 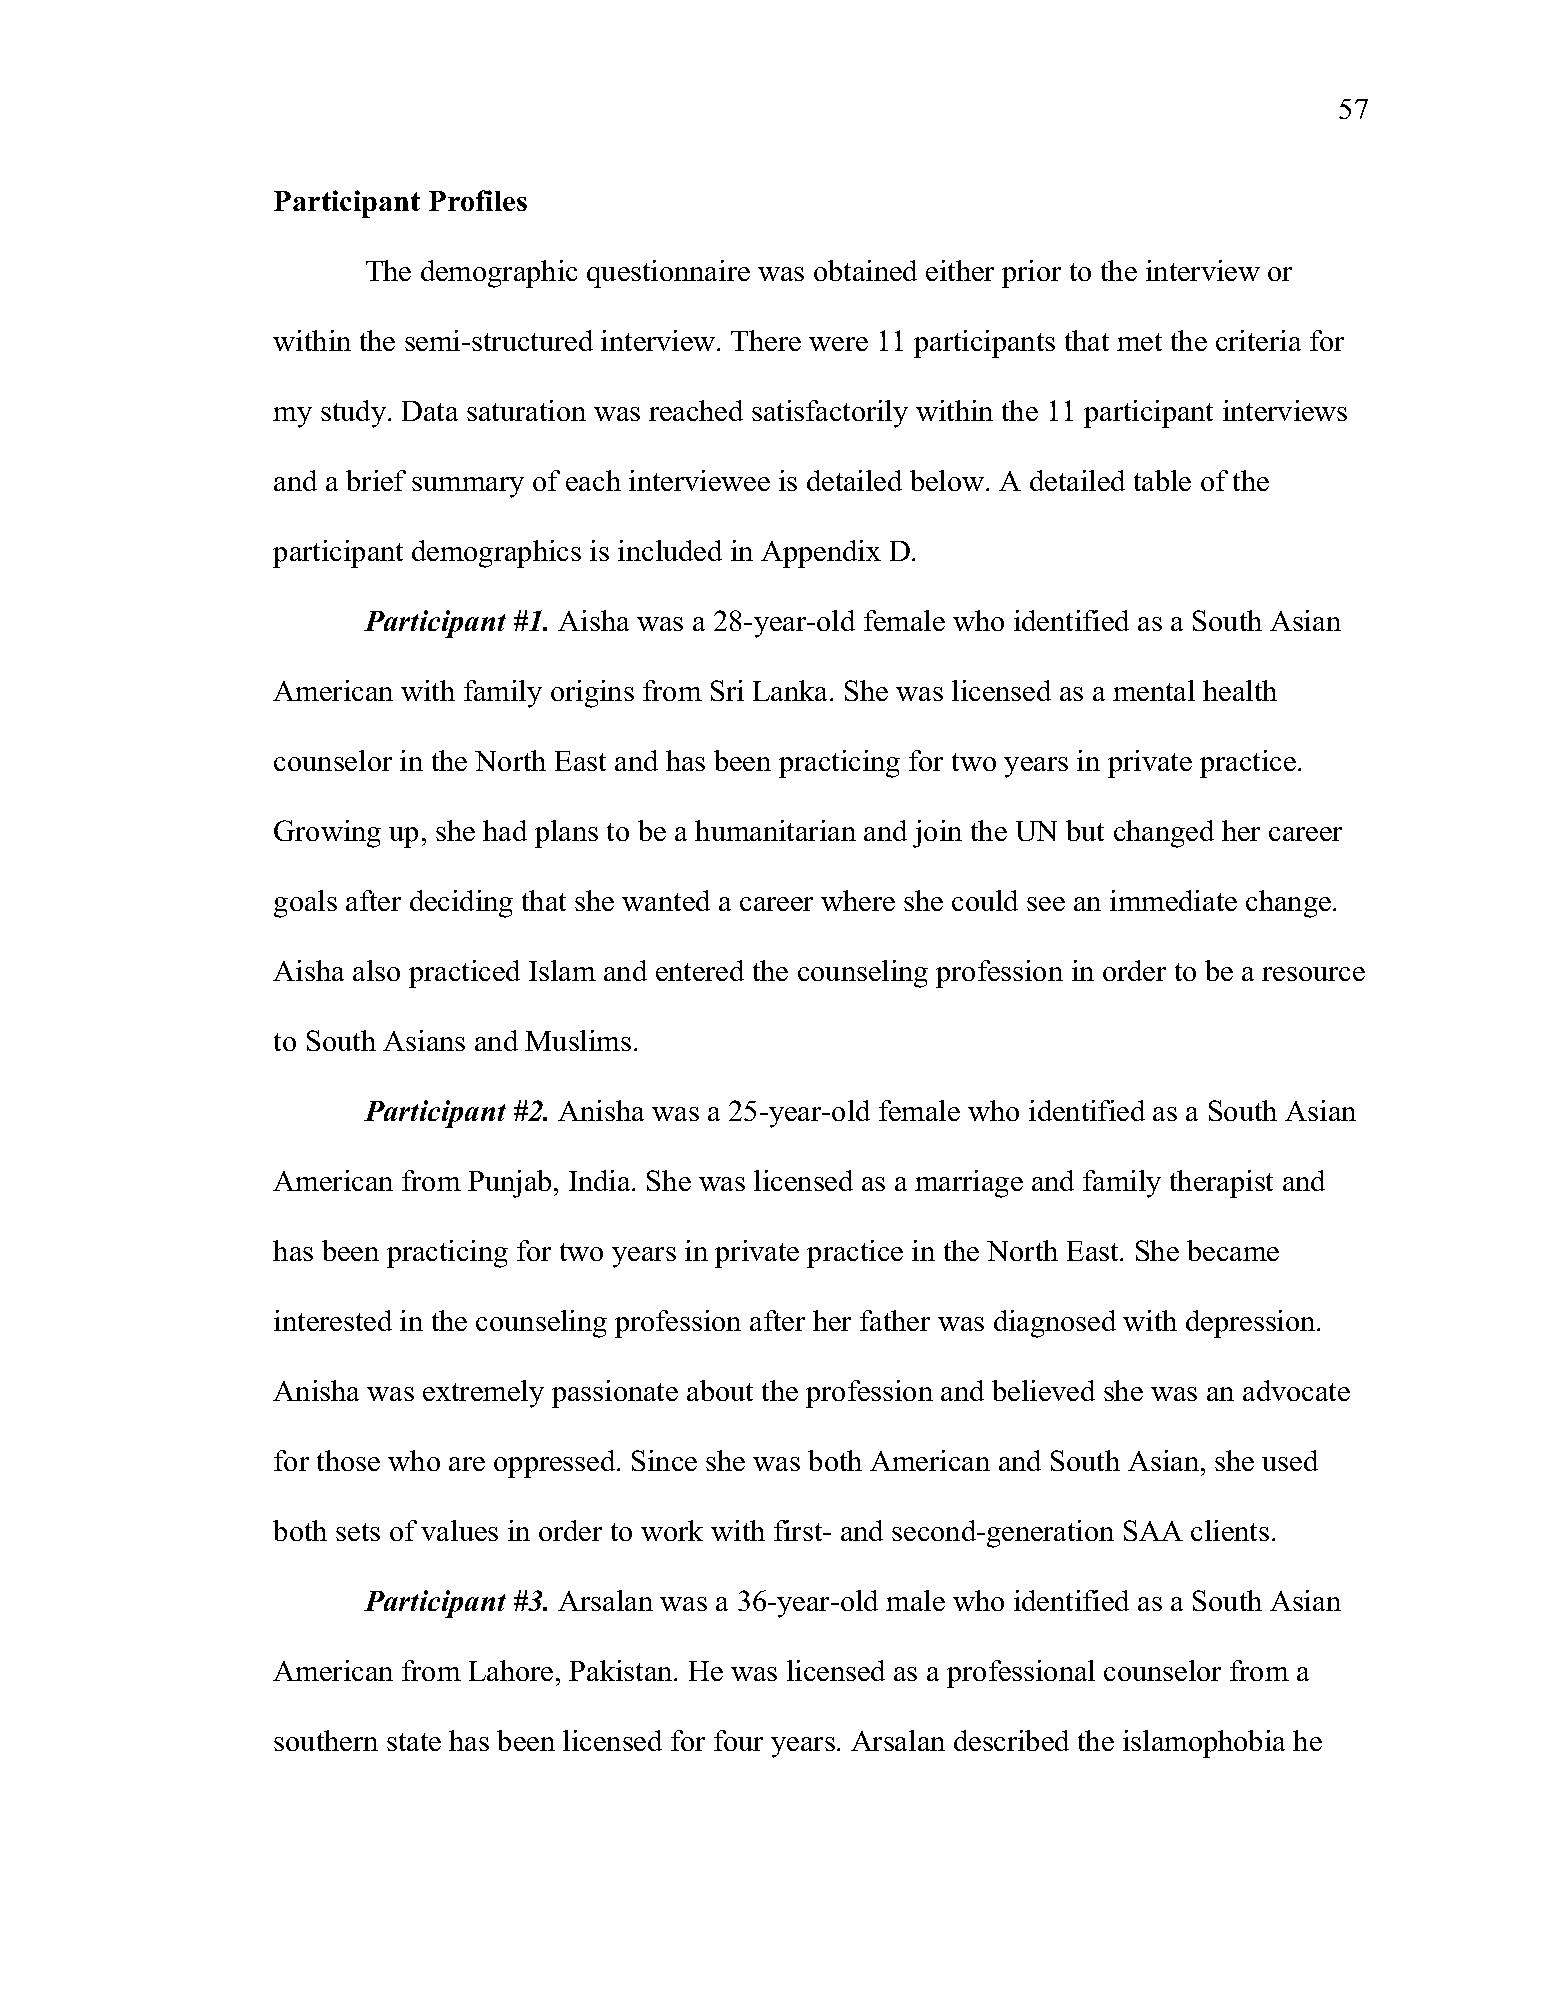 I want to click on four, so click(x=738, y=1740).
